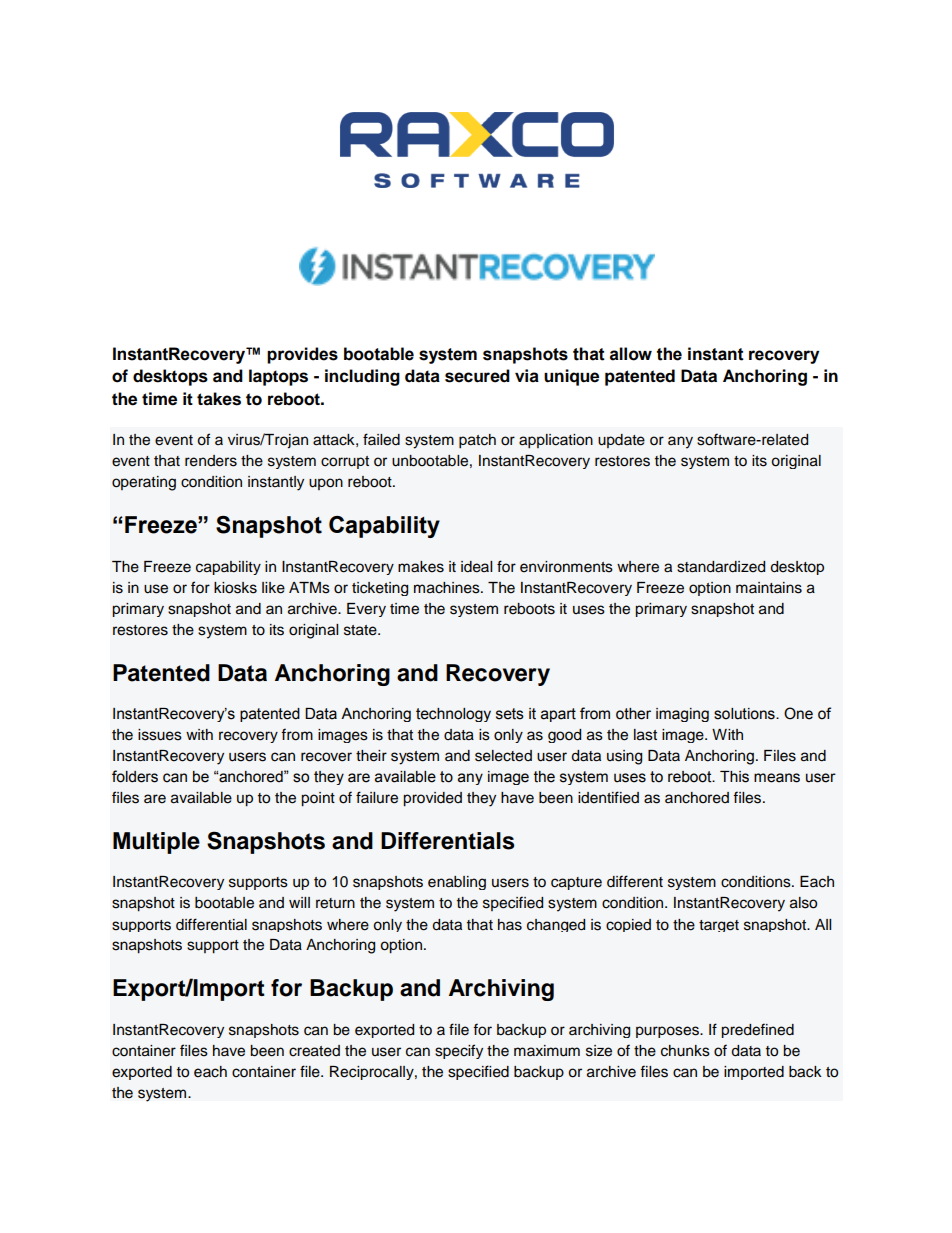 The height and width of the image is (1233, 952). Describe the element at coordinates (156, 843) in the image. I see `Multiple` at that location.
